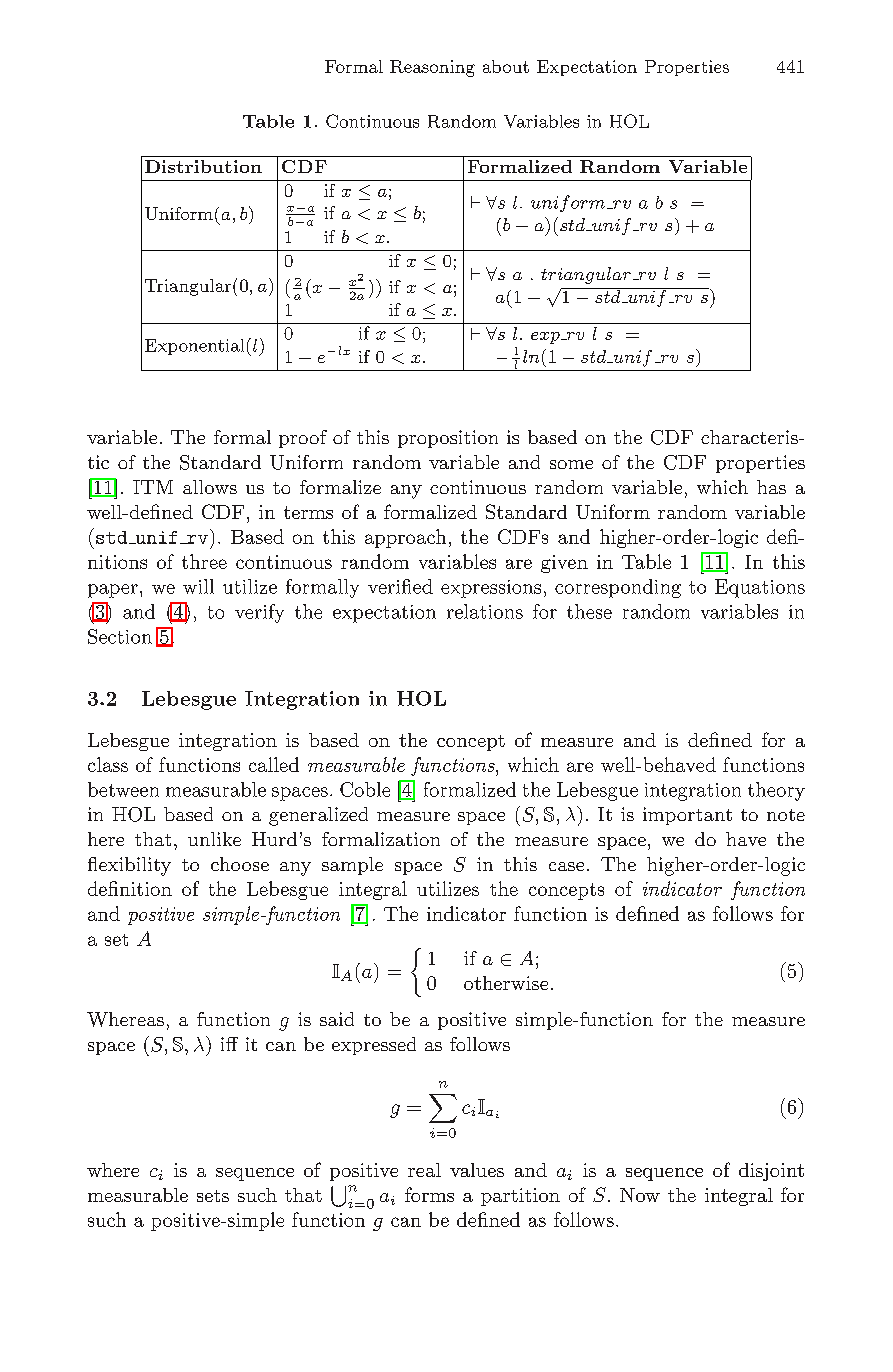 This screenshot has height=1372, width=893. What do you see at coordinates (203, 166) in the screenshot?
I see `Distribution` at bounding box center [203, 166].
